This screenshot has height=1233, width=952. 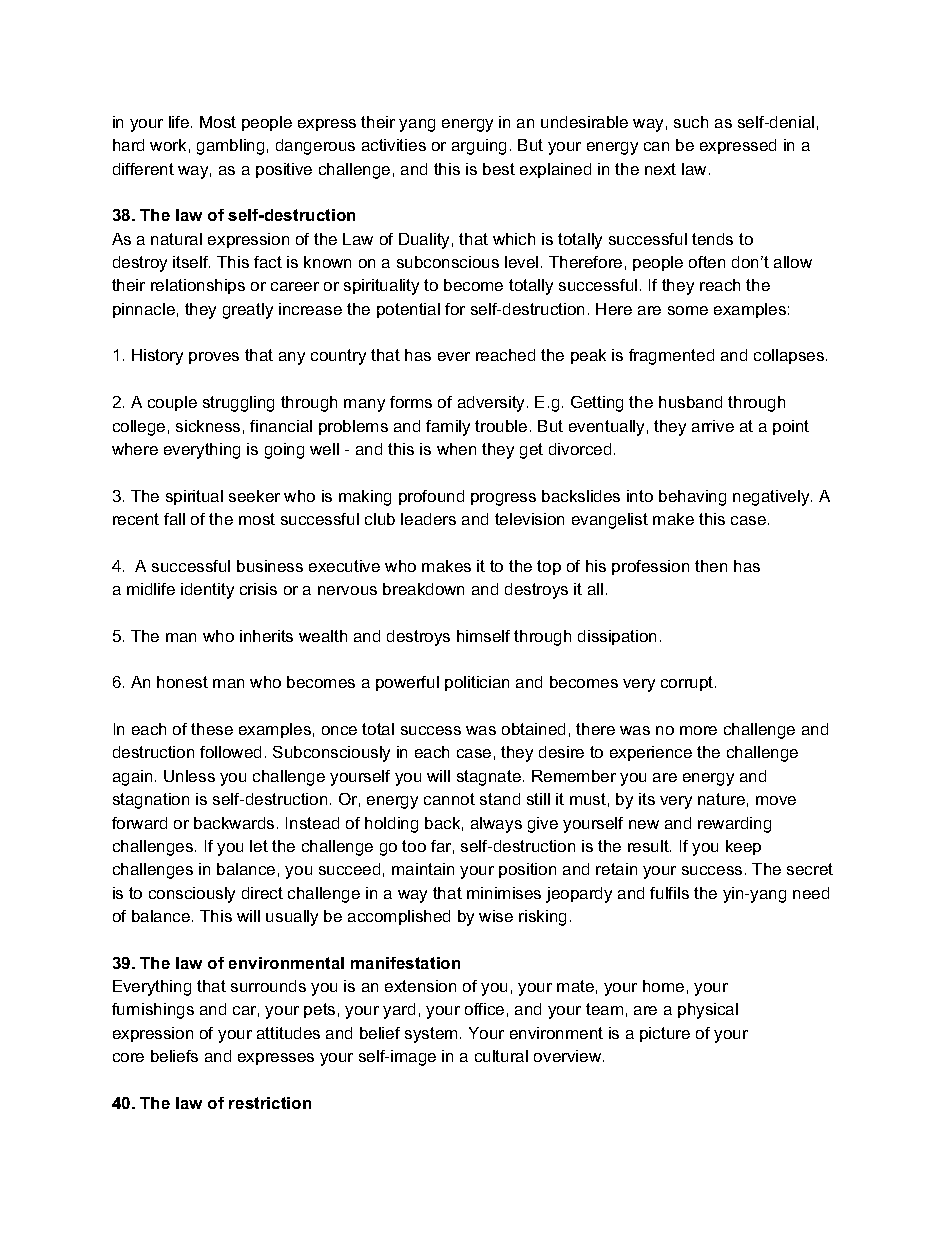 I want to click on breakdown, so click(x=423, y=589).
